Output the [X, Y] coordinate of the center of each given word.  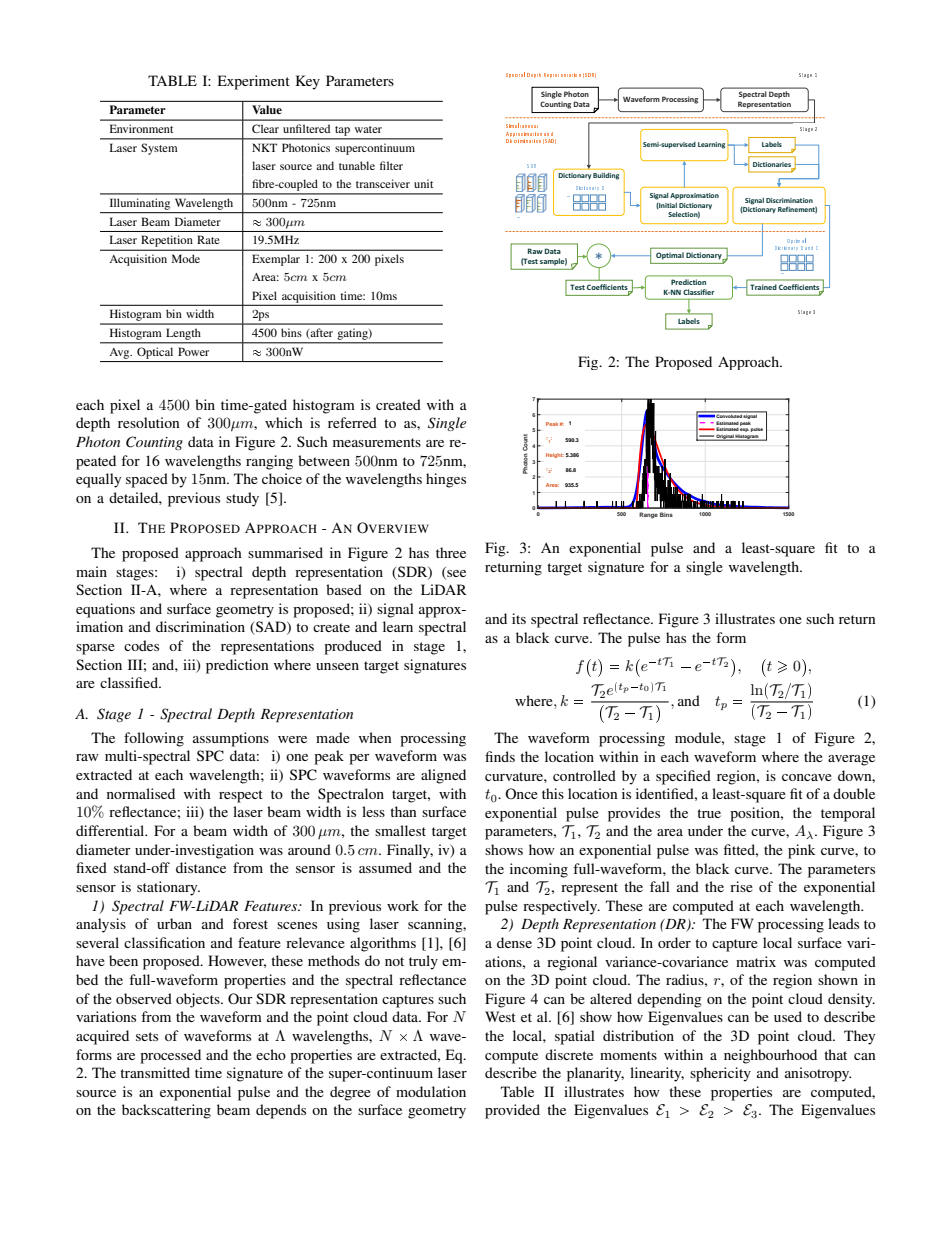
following [154, 739]
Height [555, 455]
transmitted [155, 1072]
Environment [141, 128]
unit [423, 183]
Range [648, 515]
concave [807, 777]
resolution [149, 422]
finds [500, 756]
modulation [431, 1091]
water [368, 129]
